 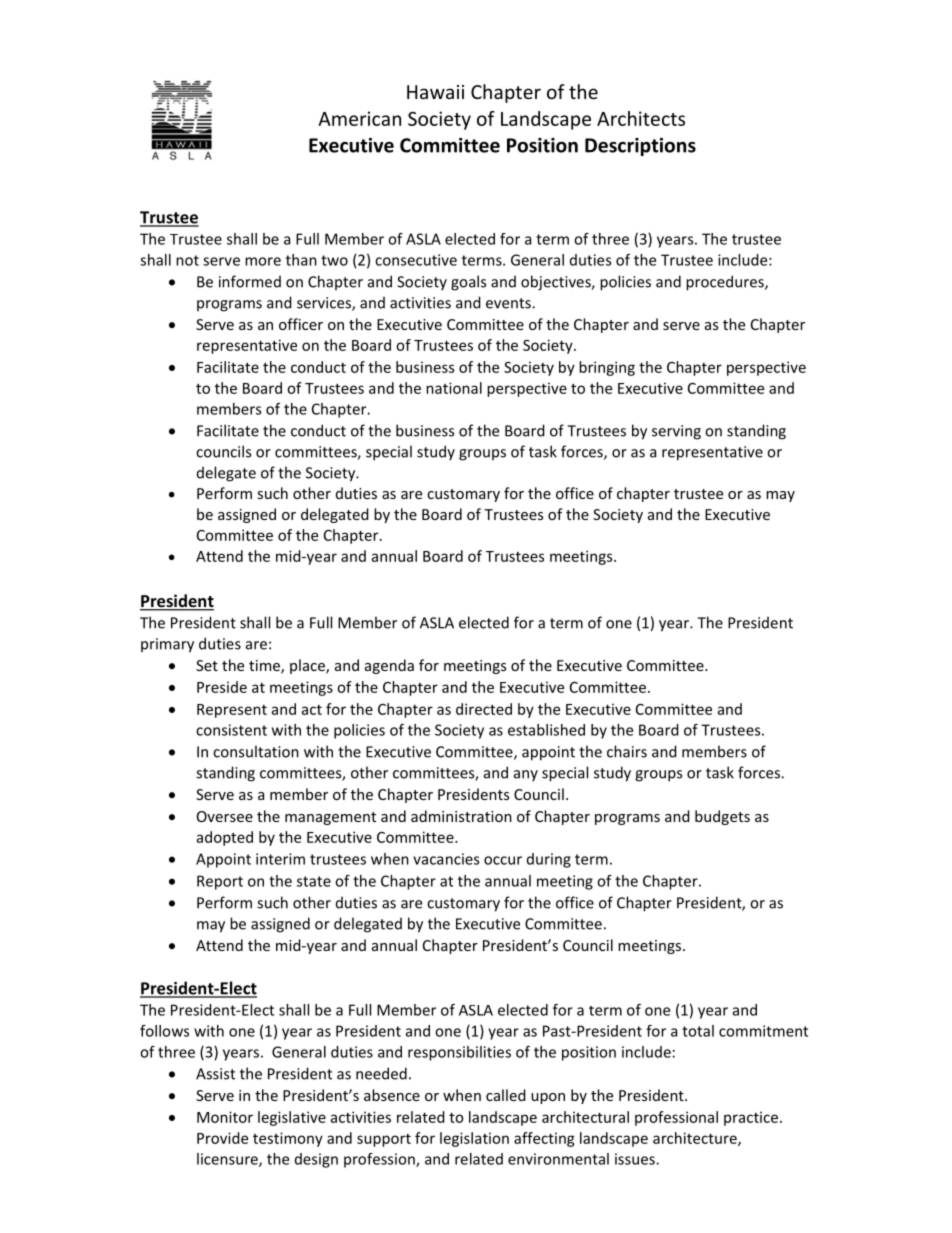 What do you see at coordinates (207, 665) in the image?
I see `Set` at bounding box center [207, 665].
